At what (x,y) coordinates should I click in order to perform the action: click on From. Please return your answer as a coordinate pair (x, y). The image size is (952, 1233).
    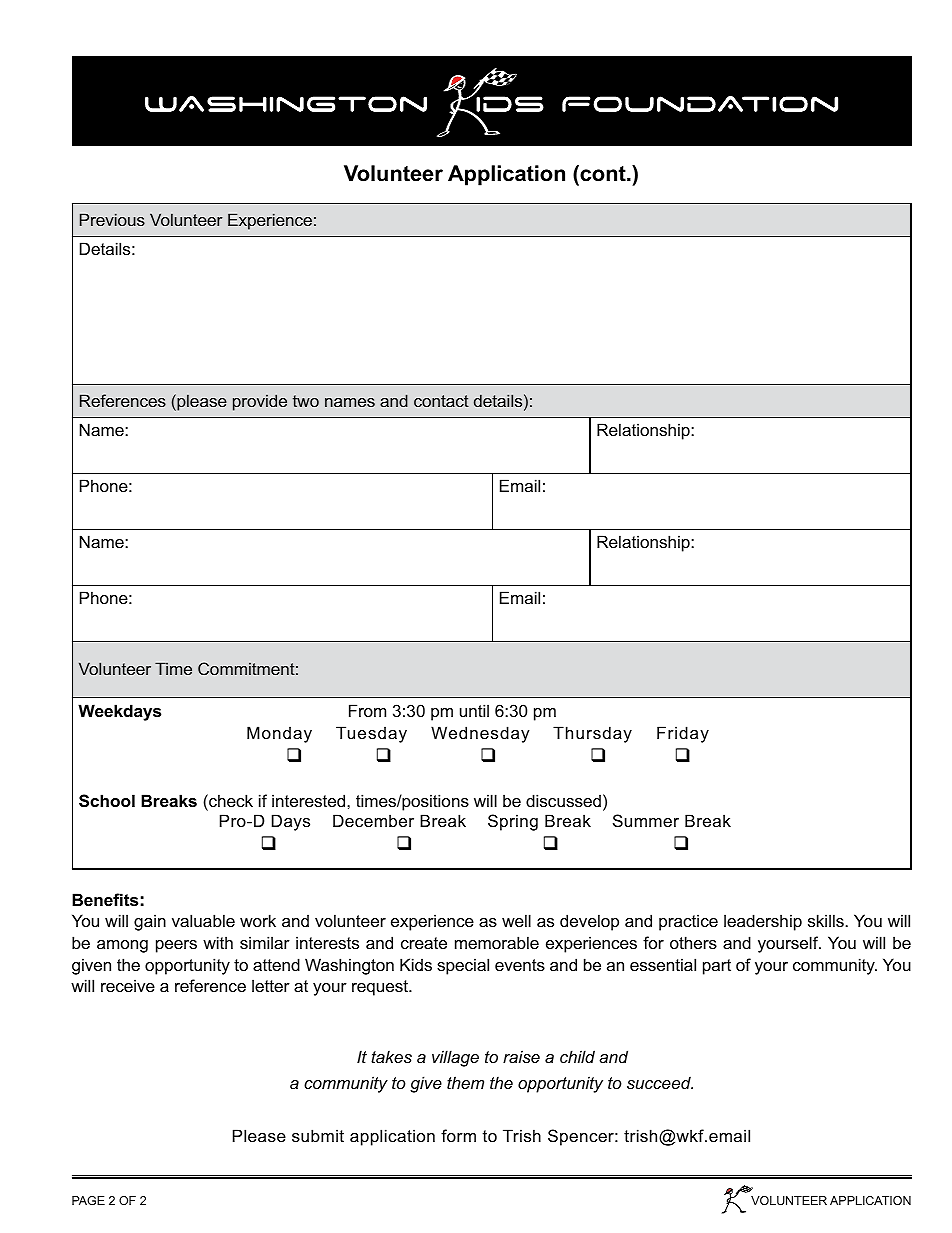
    Looking at the image, I should click on (367, 710).
